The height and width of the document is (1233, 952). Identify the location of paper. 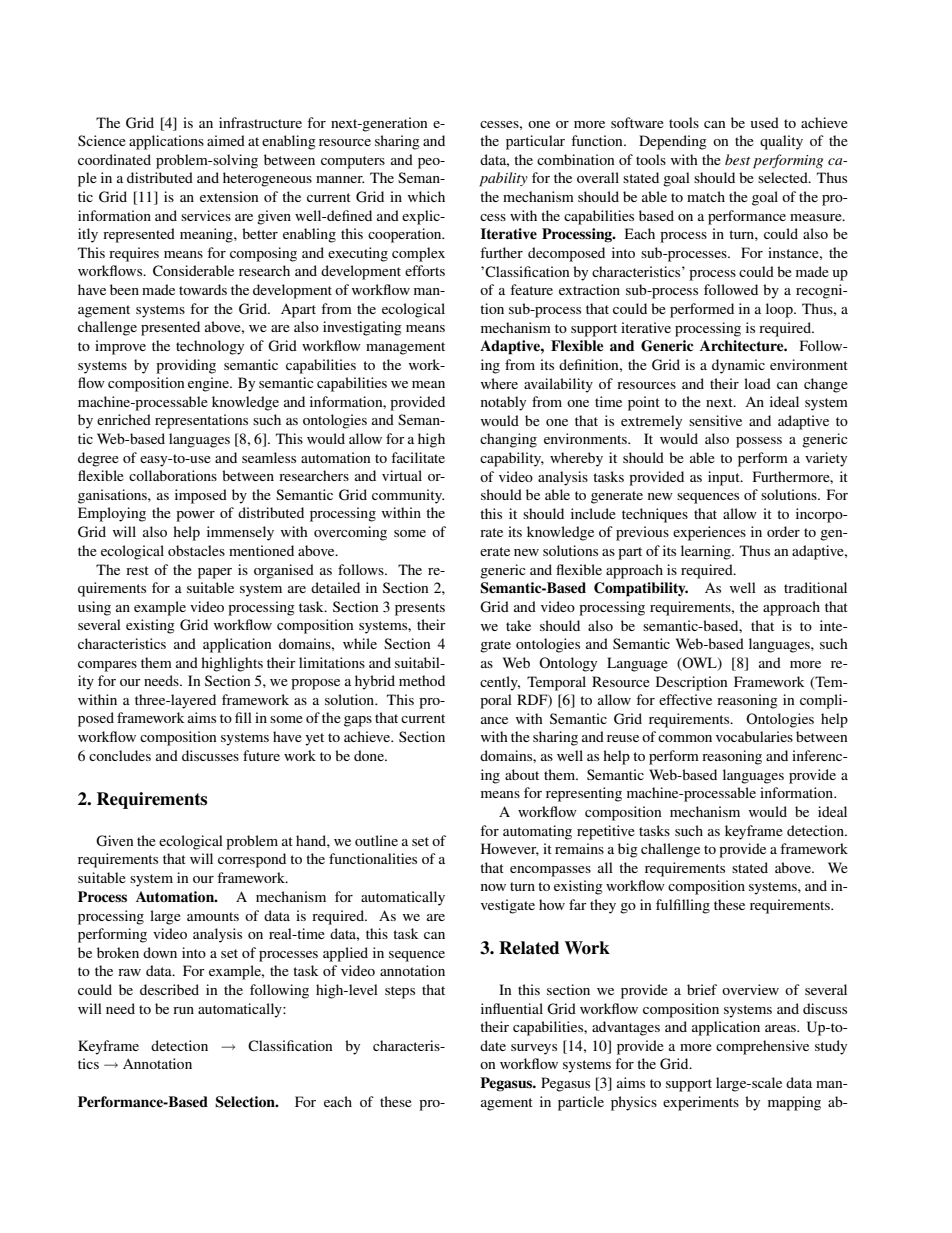
(215, 573).
